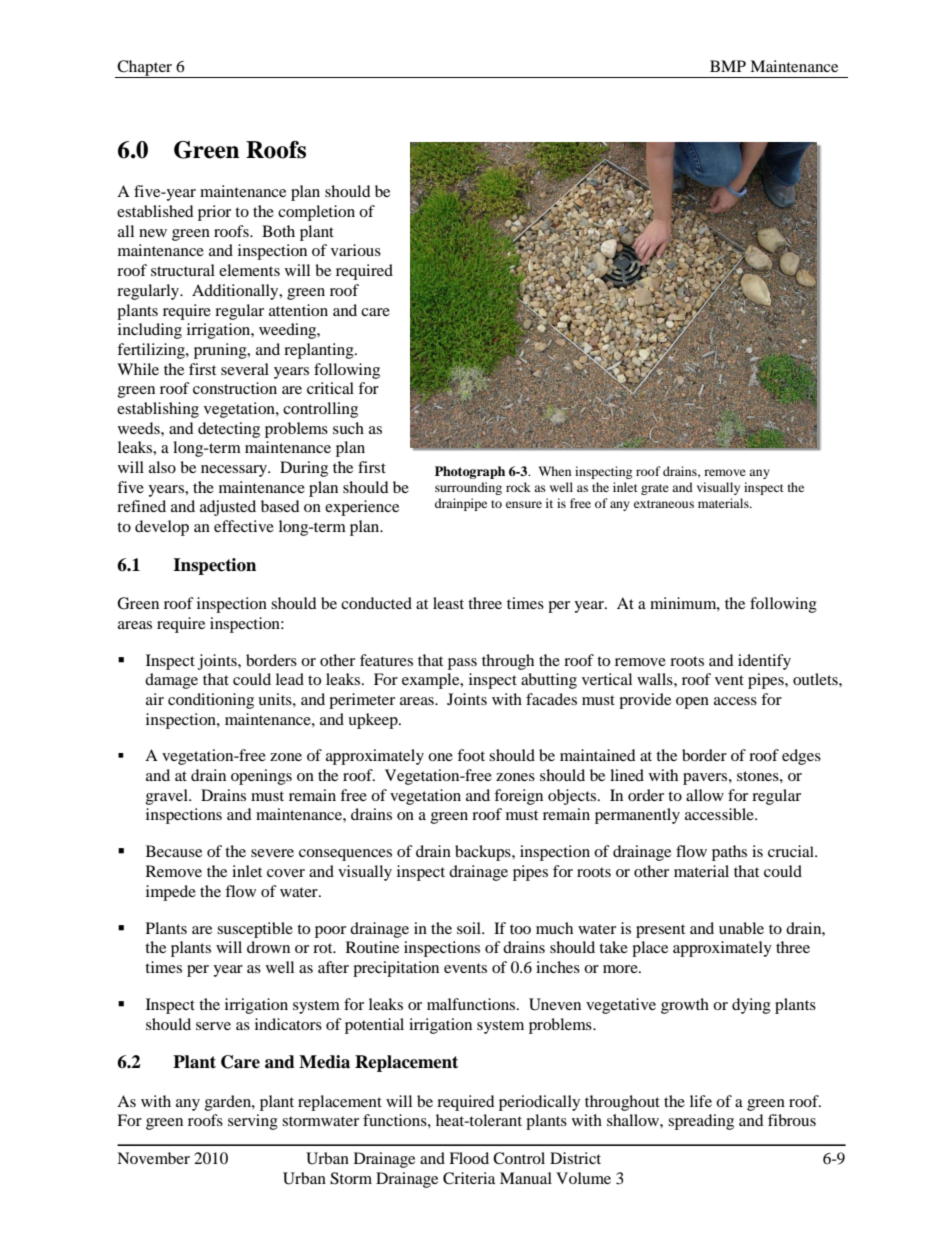  I want to click on BMP, so click(728, 66).
